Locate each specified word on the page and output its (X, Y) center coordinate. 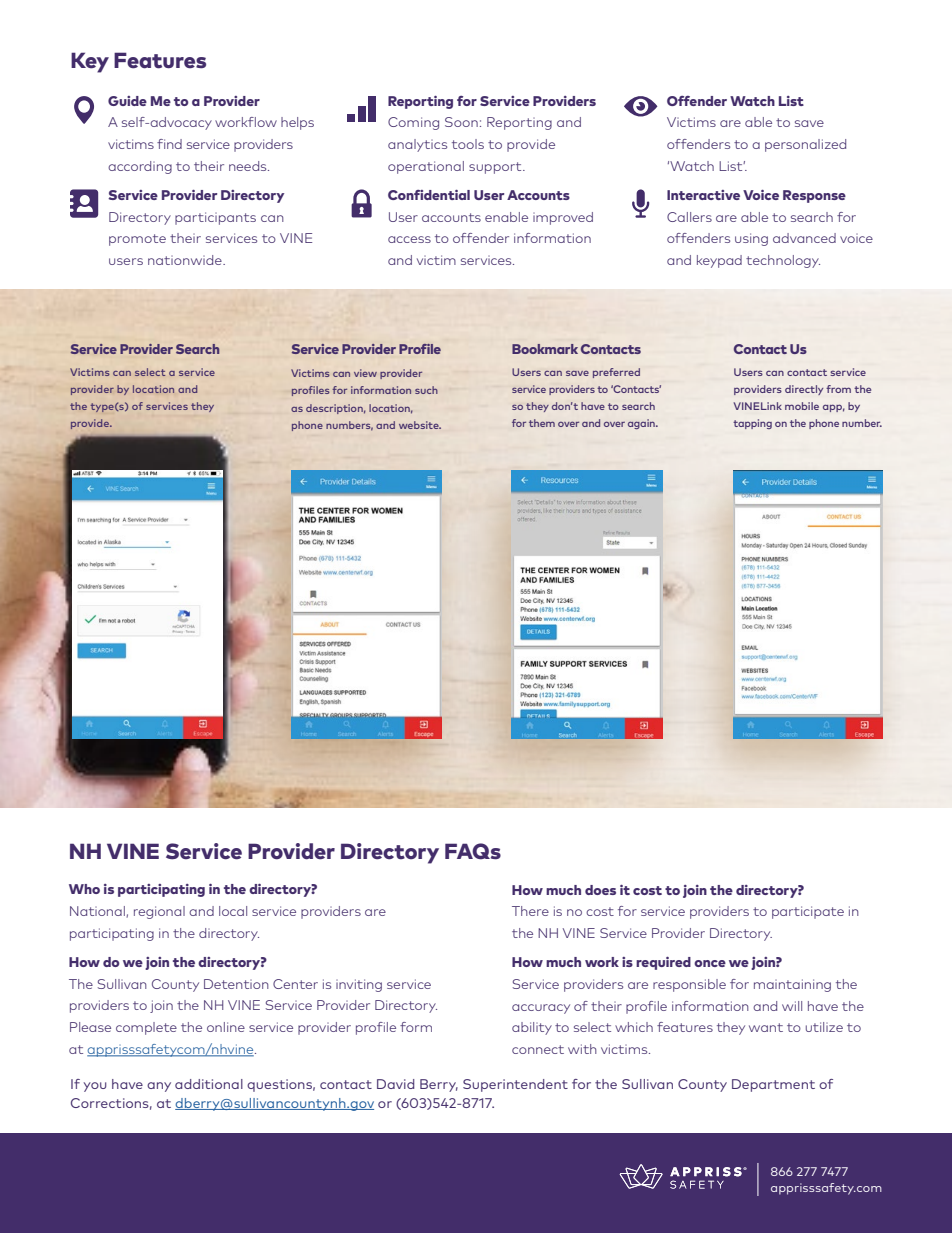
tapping (752, 424)
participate (808, 912)
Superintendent (515, 1085)
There (530, 911)
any (159, 1087)
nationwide (186, 260)
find (169, 144)
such (426, 390)
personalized (805, 145)
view (365, 373)
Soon (461, 122)
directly (804, 390)
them (542, 423)
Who (84, 889)
